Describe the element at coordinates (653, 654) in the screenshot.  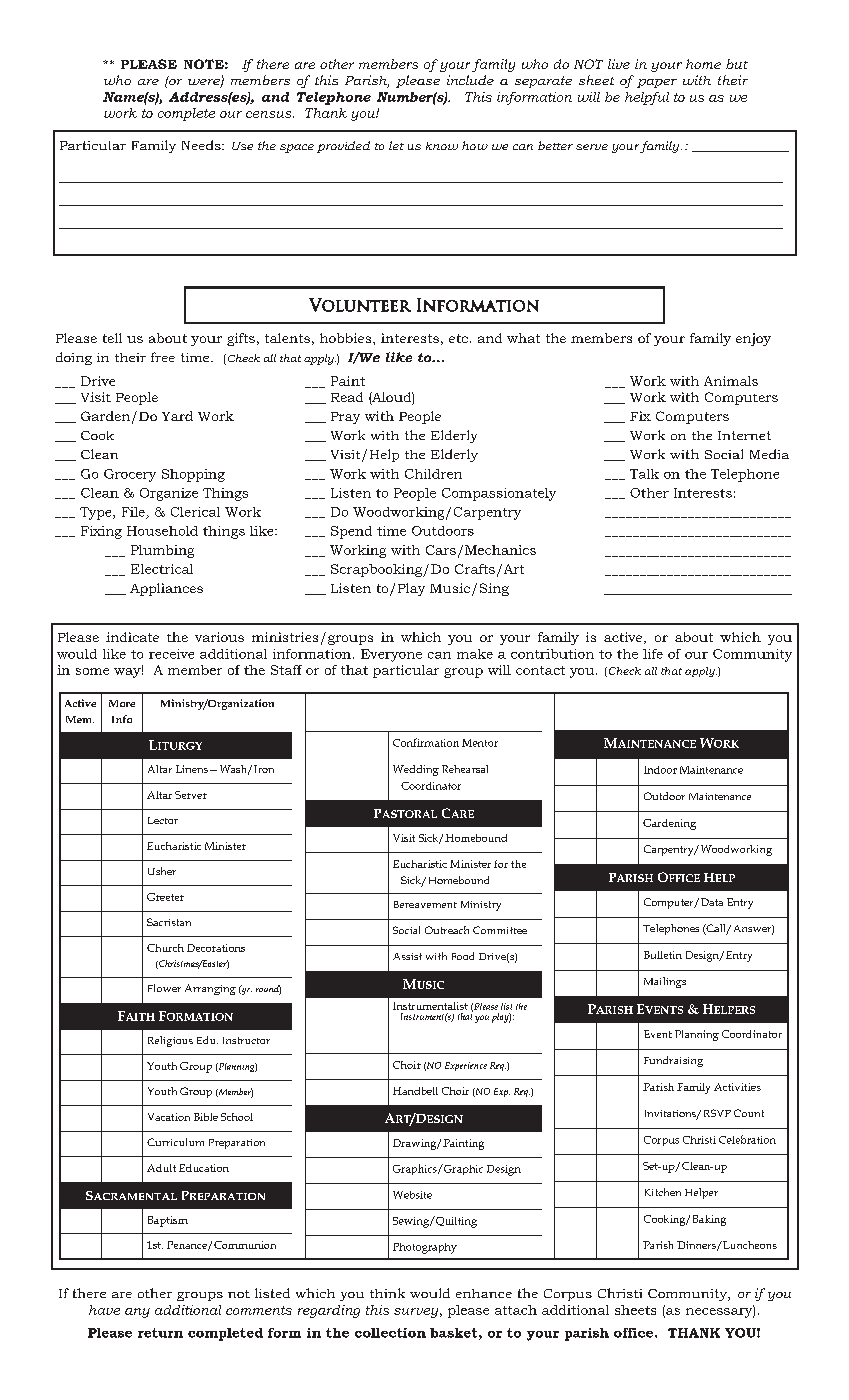
I see `life` at that location.
